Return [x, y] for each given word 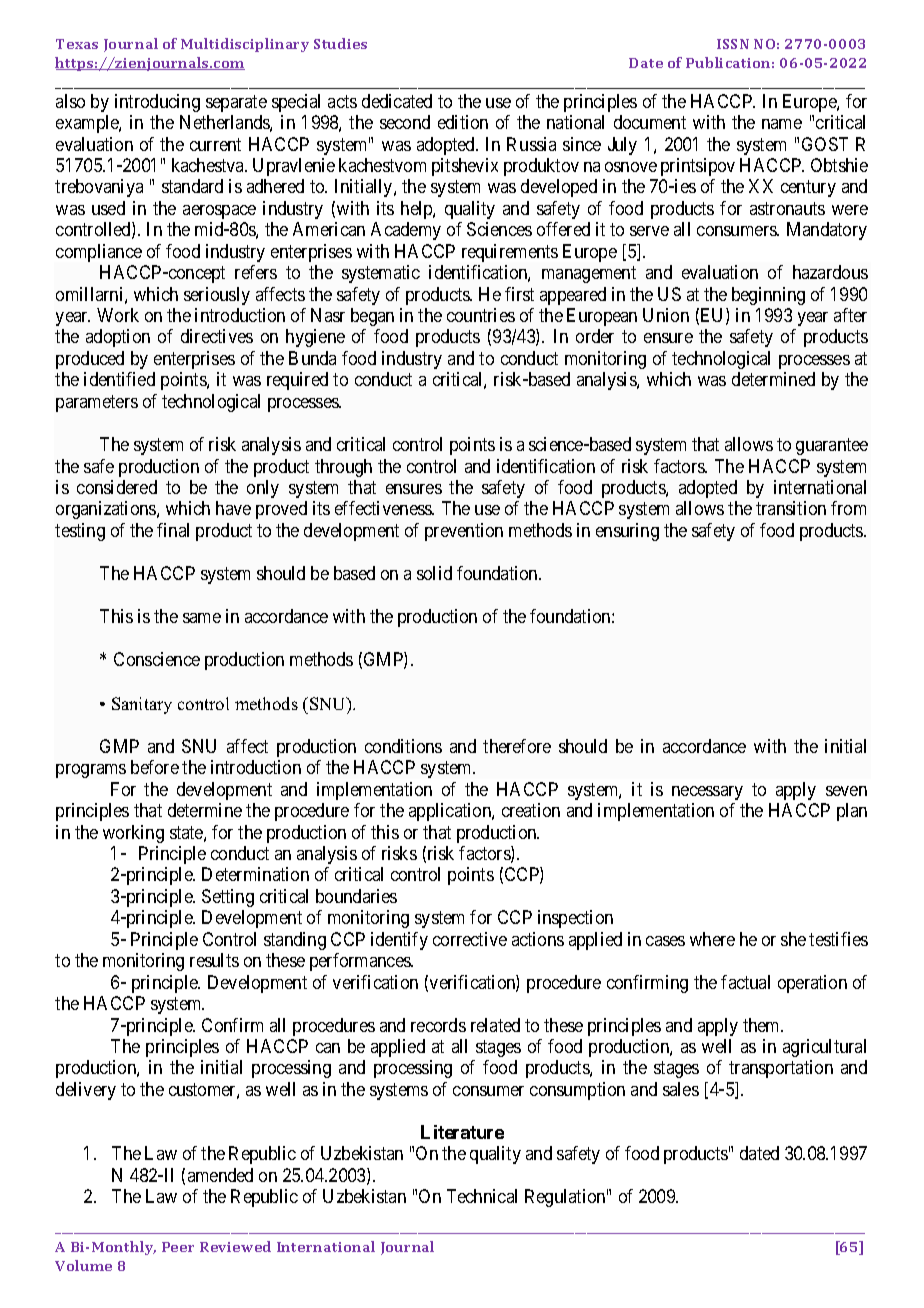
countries [481, 315]
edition [463, 122]
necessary [707, 793]
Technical [482, 1196]
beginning [768, 296]
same [202, 618]
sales [681, 1089]
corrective [470, 939]
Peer [178, 1247]
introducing [157, 103]
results [214, 960]
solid [434, 573]
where [712, 939]
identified [119, 379]
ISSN [733, 44]
